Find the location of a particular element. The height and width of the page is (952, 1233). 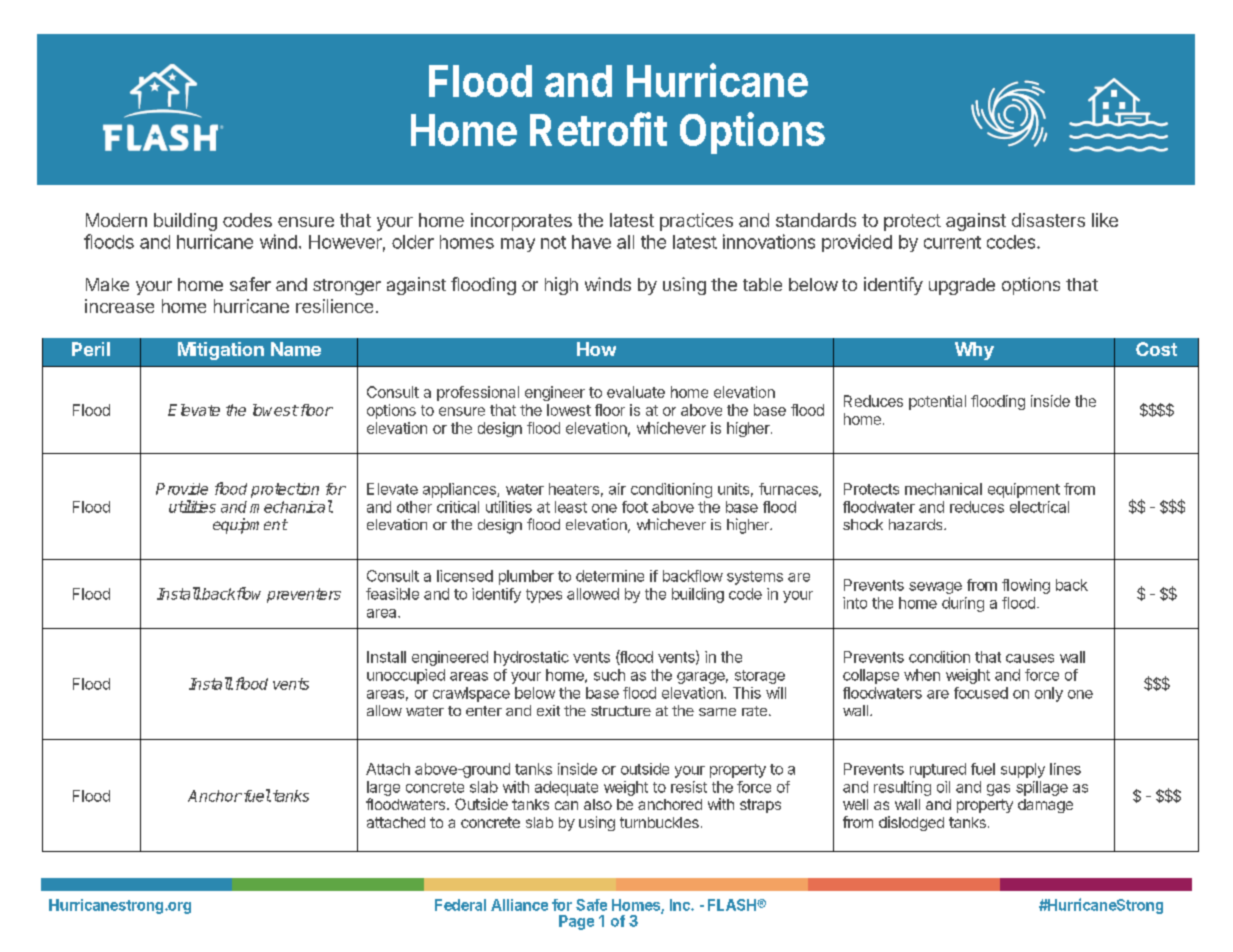

electrical is located at coordinates (1039, 507).
